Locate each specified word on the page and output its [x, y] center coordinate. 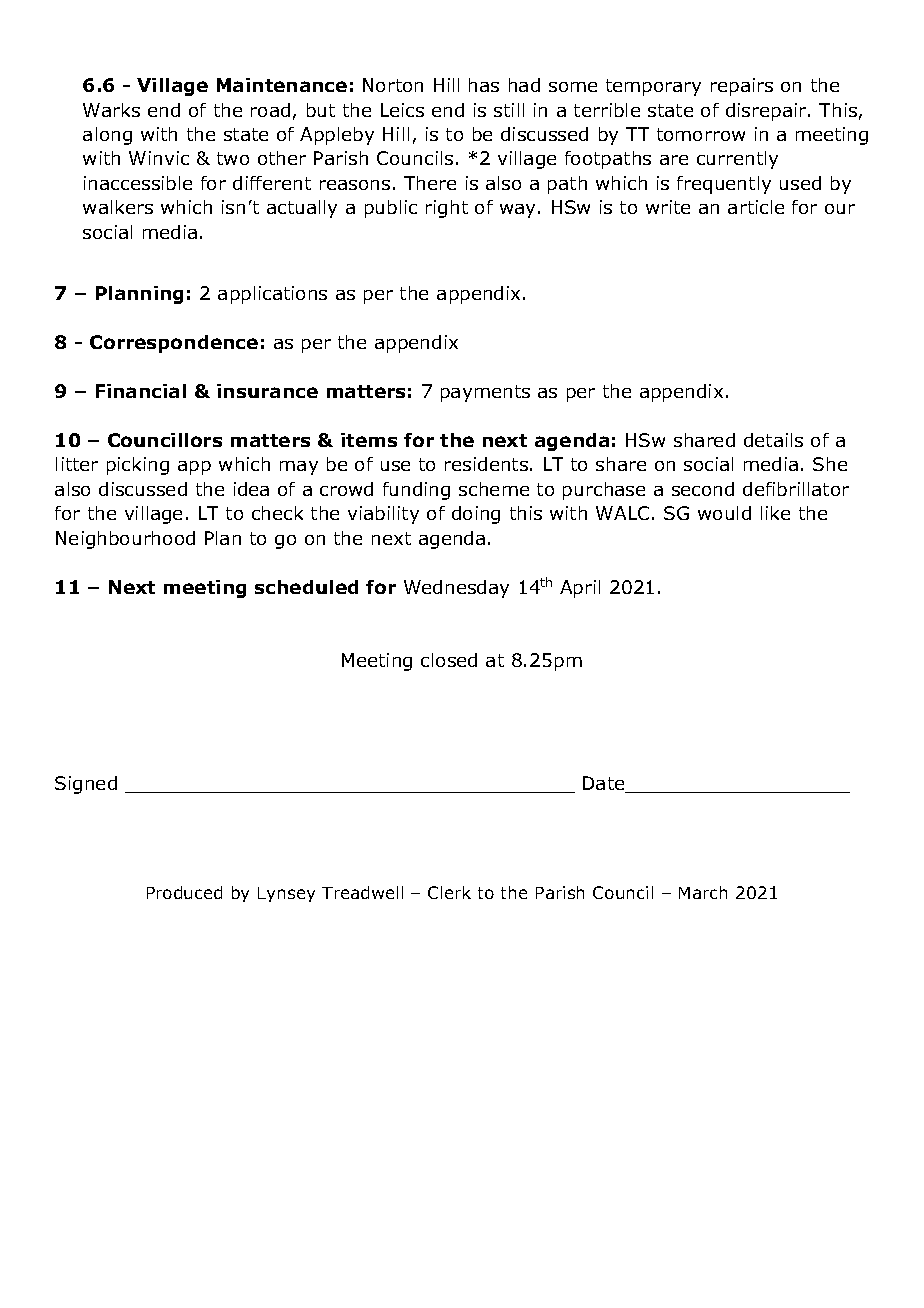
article [756, 207]
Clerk [449, 892]
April [580, 589]
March [703, 892]
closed [449, 660]
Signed [86, 785]
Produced [184, 892]
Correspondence [174, 344]
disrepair [767, 112]
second [703, 489]
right [447, 209]
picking [138, 466]
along [107, 136]
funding [416, 491]
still [509, 110]
